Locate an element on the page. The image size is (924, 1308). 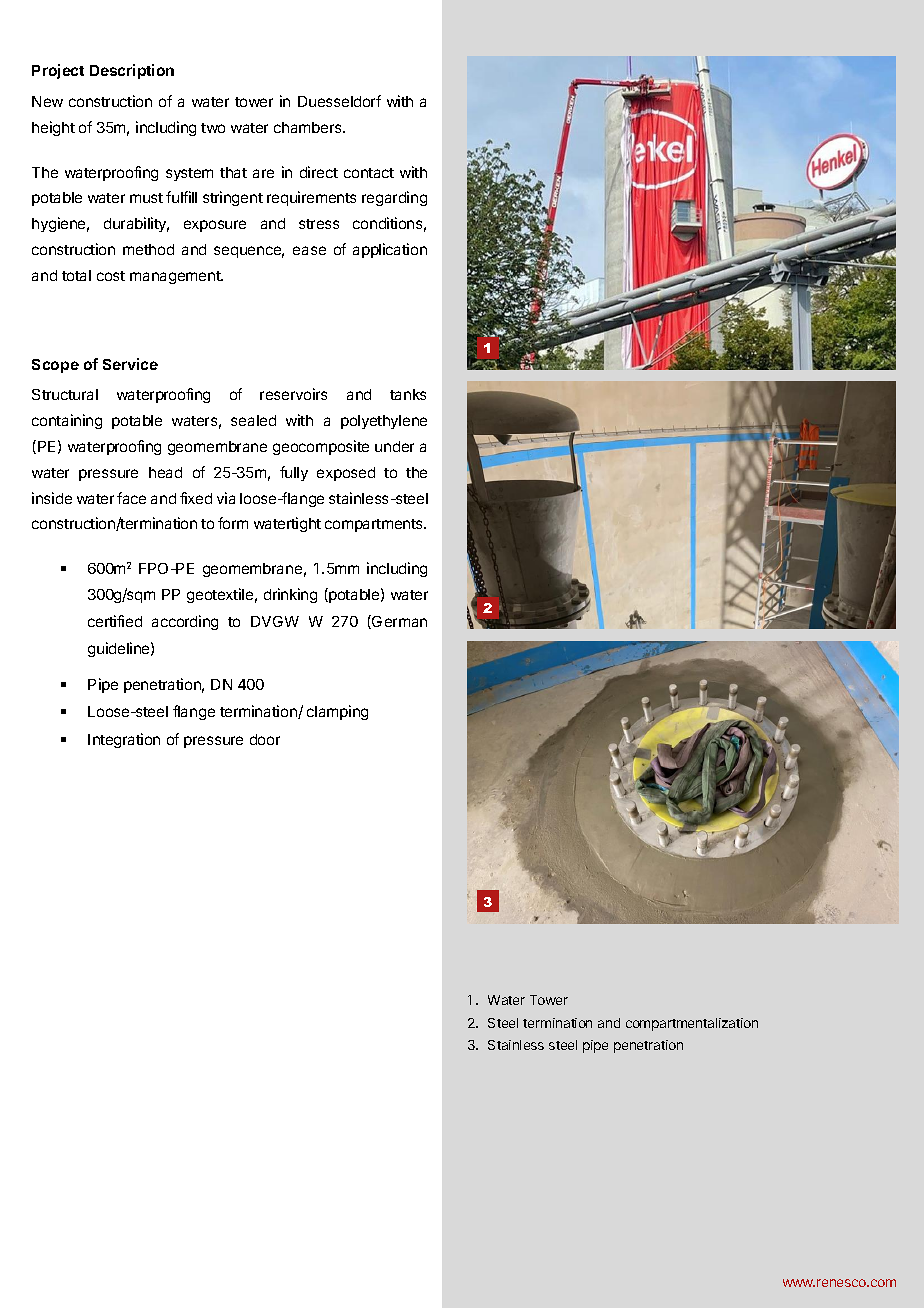
German is located at coordinates (398, 622).
